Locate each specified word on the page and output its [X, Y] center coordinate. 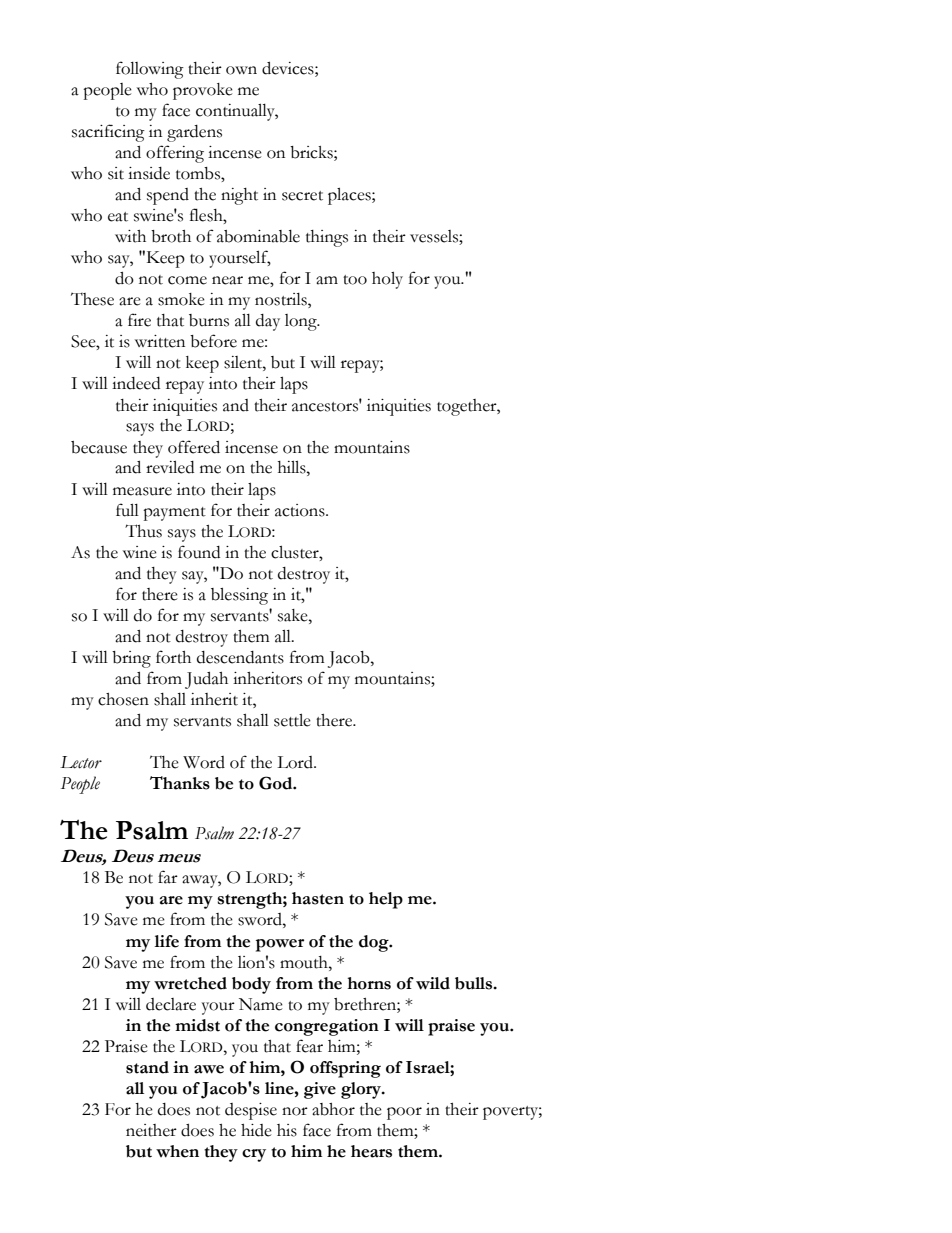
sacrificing [108, 133]
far [168, 877]
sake [294, 615]
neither [151, 1130]
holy [387, 280]
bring [131, 659]
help [386, 900]
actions [301, 510]
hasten [318, 898]
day [268, 322]
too [355, 280]
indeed [136, 383]
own [241, 70]
